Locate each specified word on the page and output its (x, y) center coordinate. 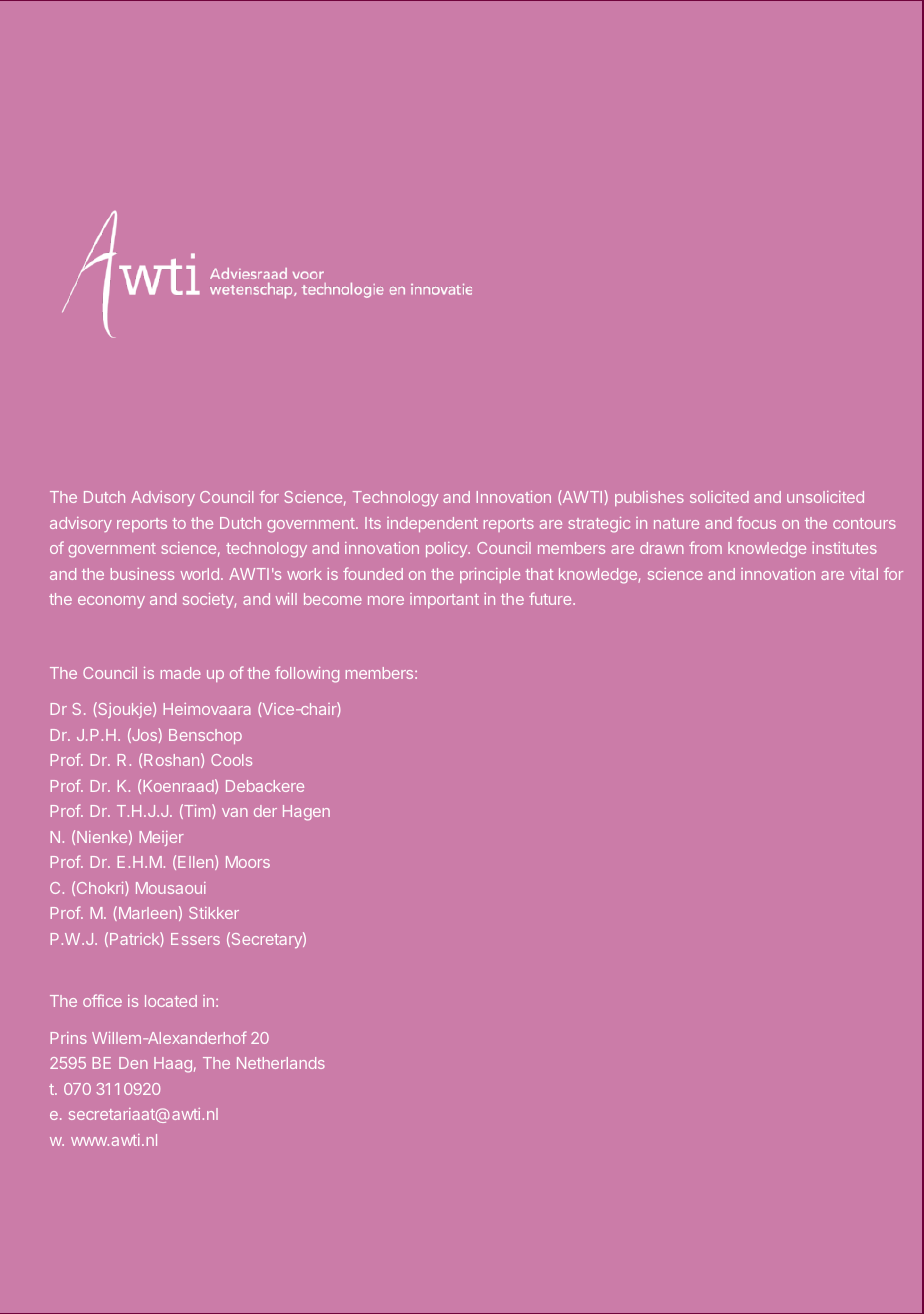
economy (111, 602)
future (551, 598)
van (235, 812)
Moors (248, 862)
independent (432, 524)
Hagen (306, 813)
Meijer (162, 838)
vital (864, 574)
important (444, 600)
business (142, 574)
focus (756, 522)
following (307, 674)
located (171, 1001)
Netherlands (281, 1063)
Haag (173, 1065)
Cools (231, 760)
